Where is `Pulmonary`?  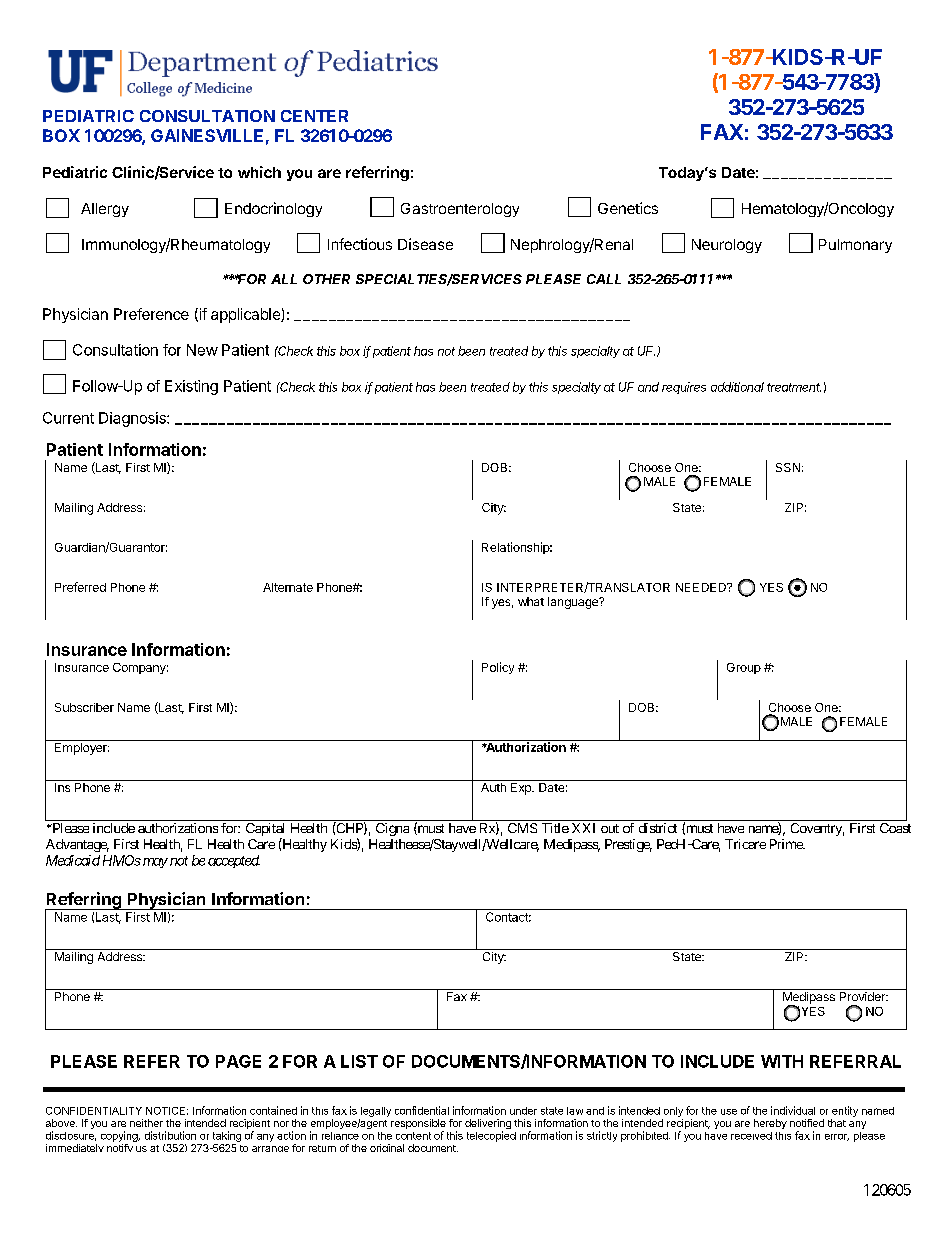
Pulmonary is located at coordinates (855, 246).
